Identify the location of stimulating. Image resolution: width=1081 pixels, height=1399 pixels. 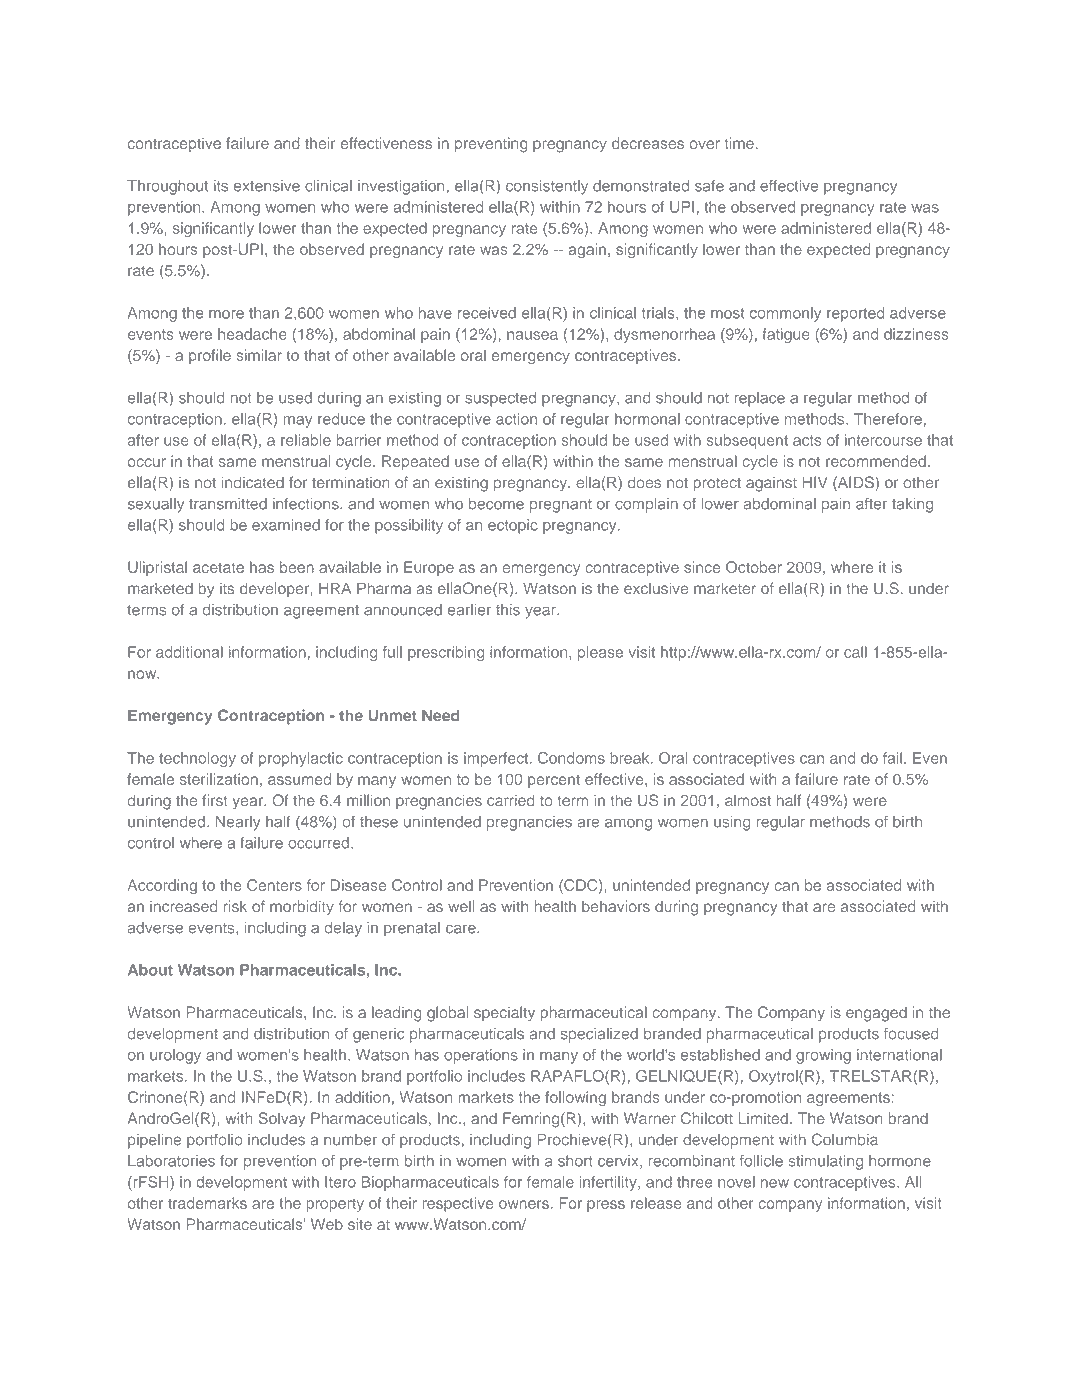
(826, 1162).
